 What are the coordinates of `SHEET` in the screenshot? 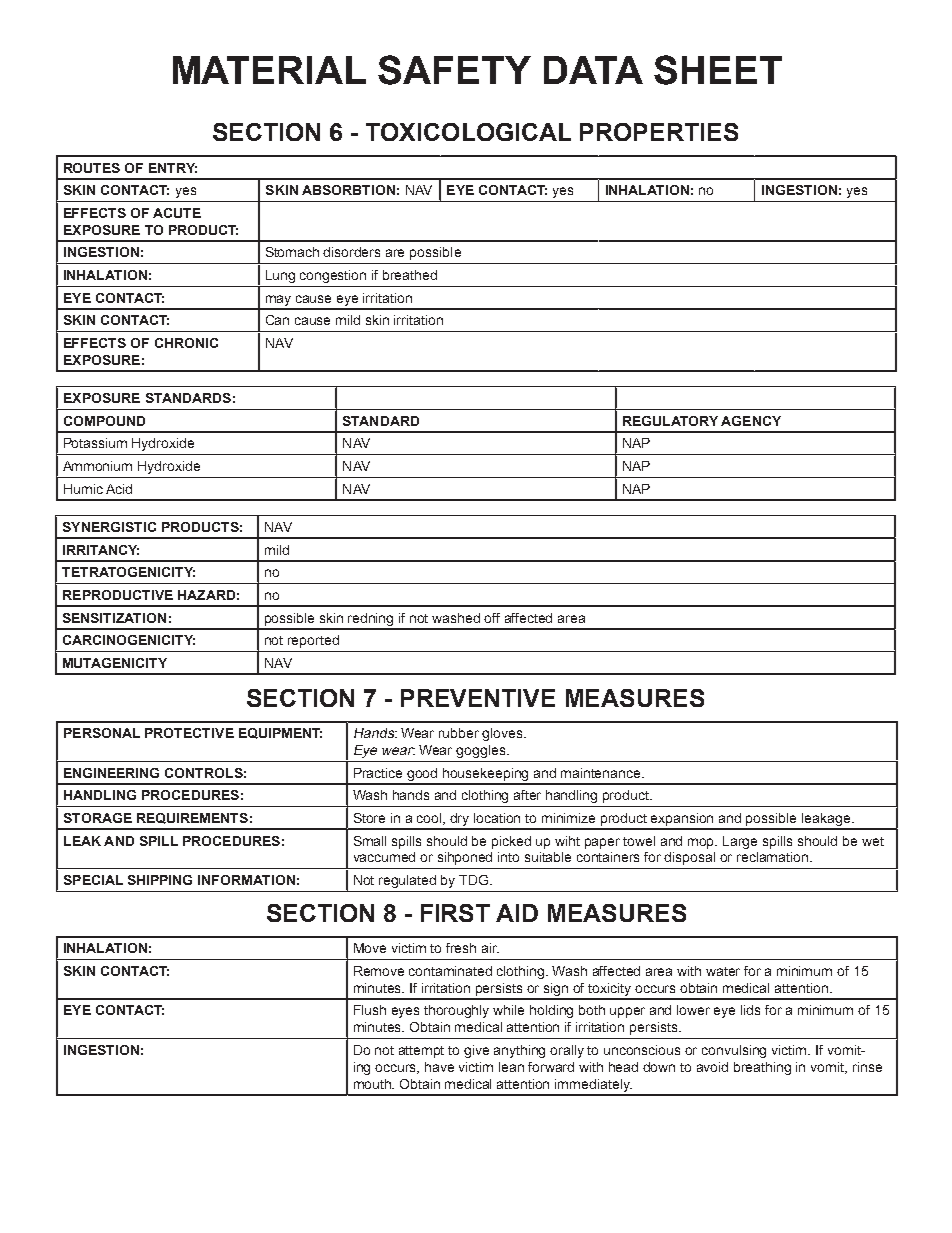 It's located at (718, 70).
